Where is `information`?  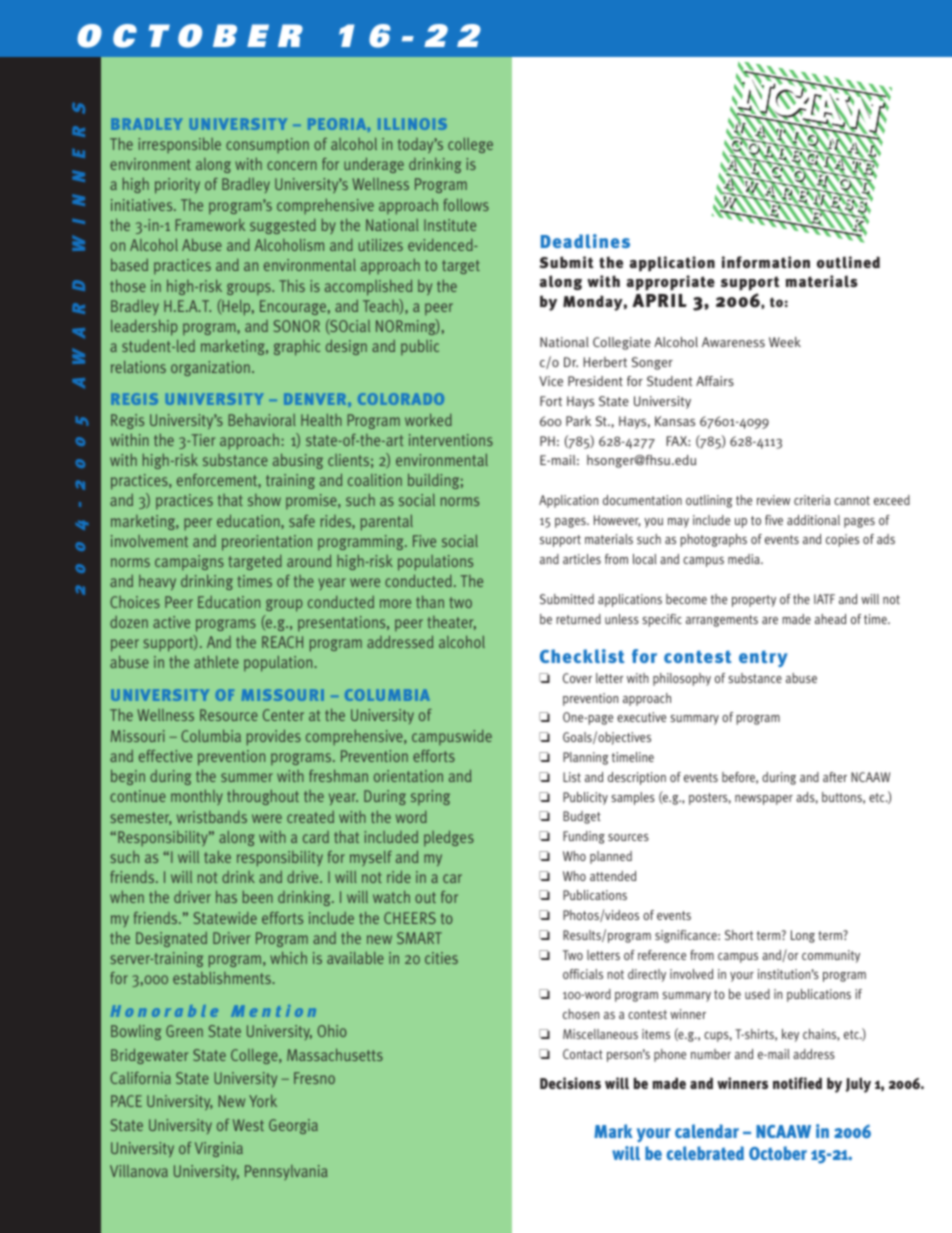 information is located at coordinates (766, 262).
